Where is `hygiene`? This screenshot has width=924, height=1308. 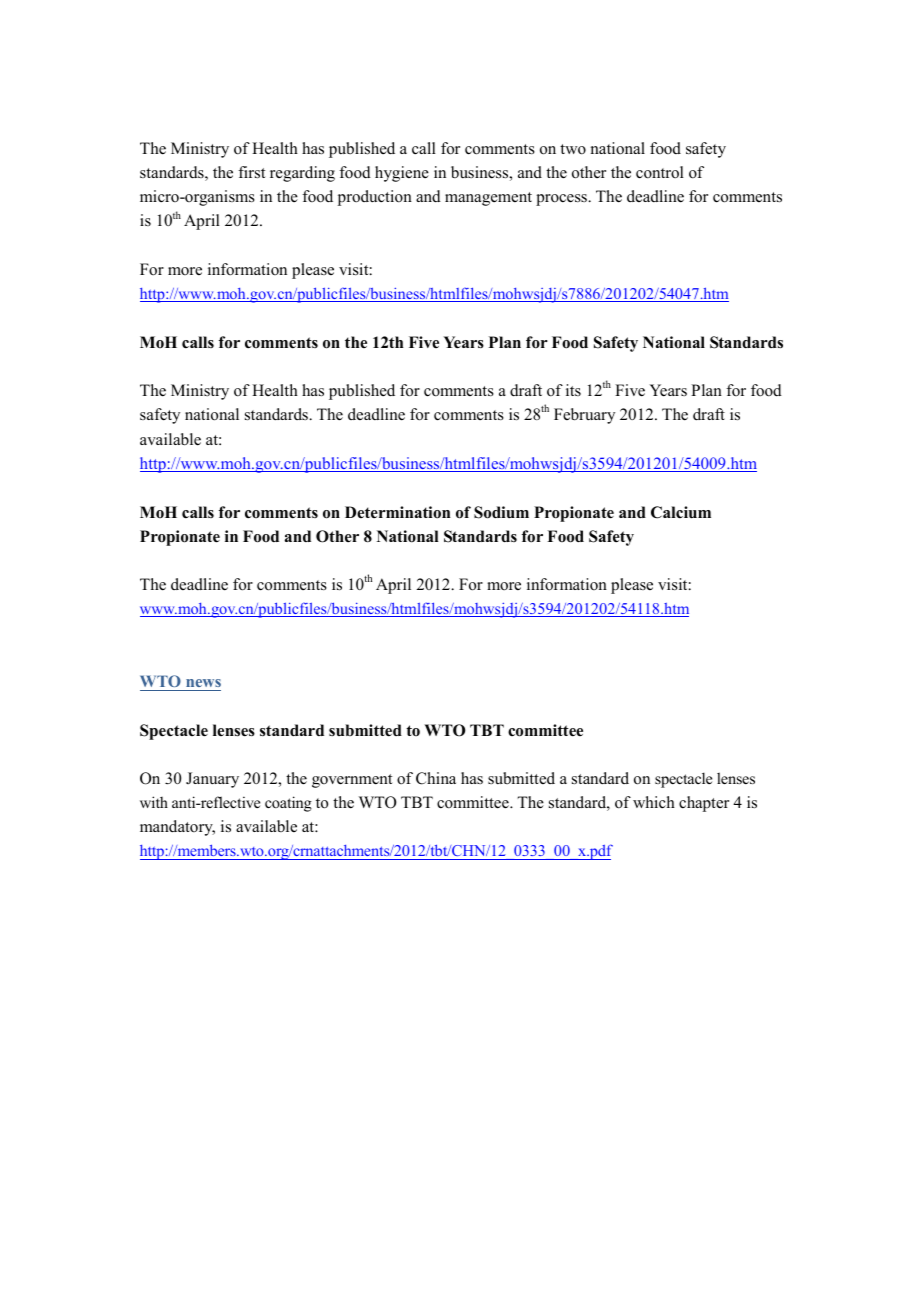
hygiene is located at coordinates (402, 174).
